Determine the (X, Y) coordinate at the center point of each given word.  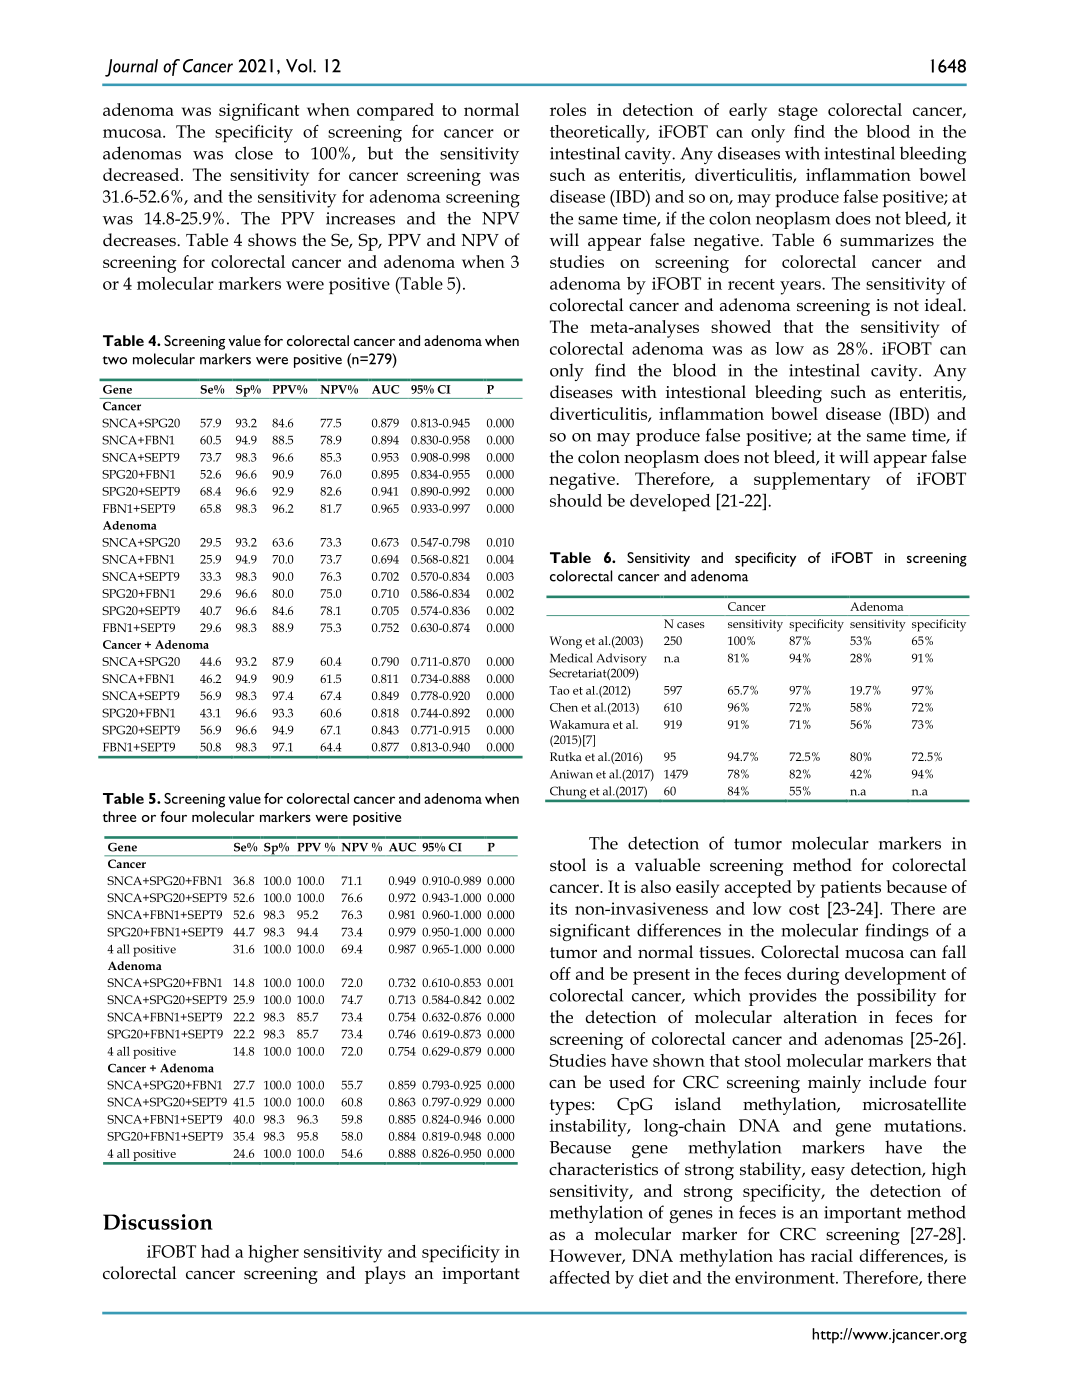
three (119, 816)
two (115, 360)
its (558, 908)
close (254, 153)
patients (850, 889)
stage (798, 113)
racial (832, 1255)
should (576, 500)
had (215, 1251)
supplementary (812, 481)
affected (580, 1277)
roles (568, 109)
